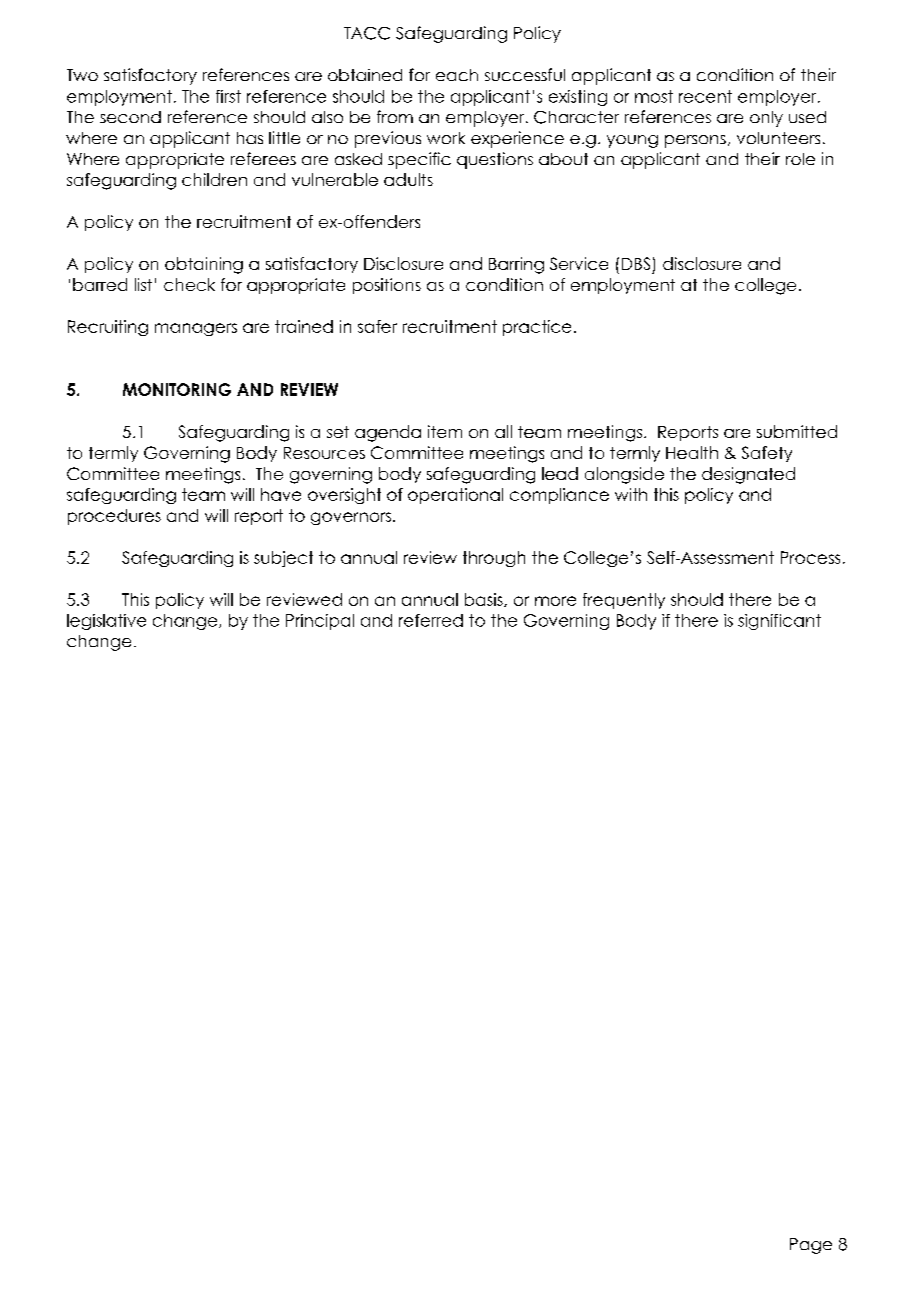 The width and height of the document is (924, 1307). What do you see at coordinates (106, 622) in the document?
I see `legislative` at bounding box center [106, 622].
